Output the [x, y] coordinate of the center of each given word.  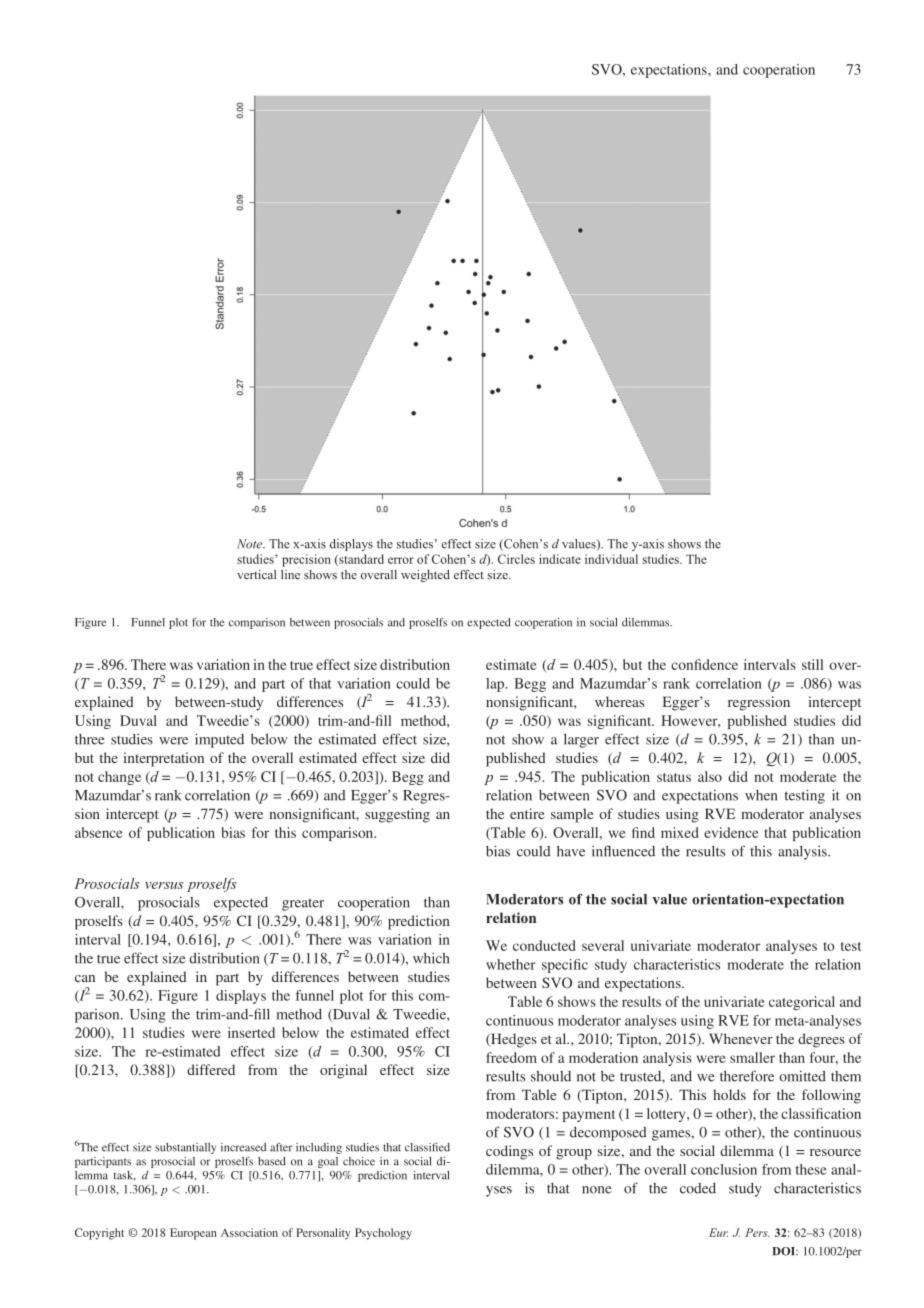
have [571, 851]
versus [164, 885]
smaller [752, 1057]
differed [211, 1069]
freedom [511, 1057]
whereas [619, 701]
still [812, 664]
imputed [219, 740]
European [193, 1234]
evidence [731, 832]
